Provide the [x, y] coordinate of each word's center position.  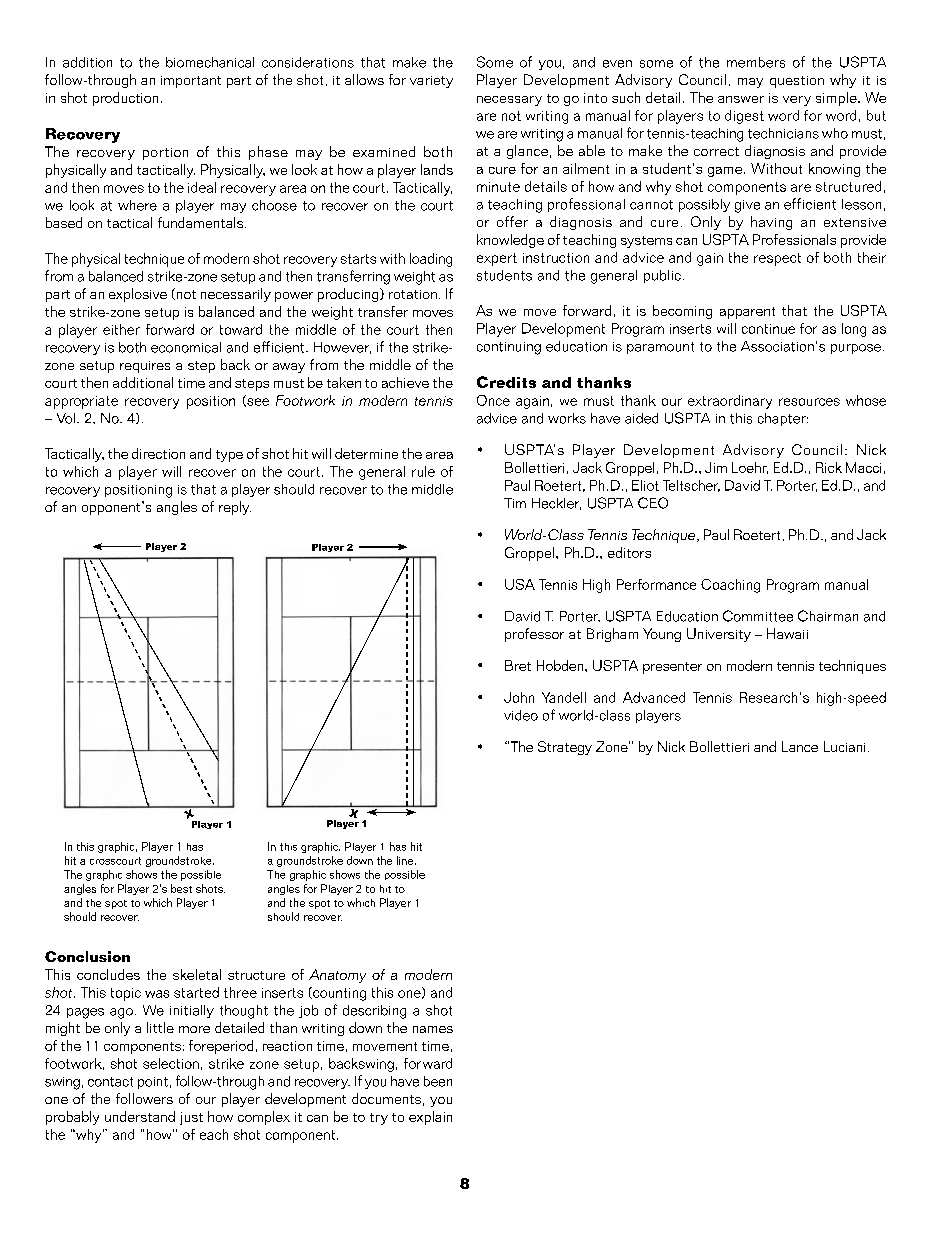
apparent [747, 313]
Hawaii [787, 633]
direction [158, 453]
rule [423, 471]
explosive [138, 295]
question [797, 82]
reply [235, 508]
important [191, 82]
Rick [829, 467]
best [181, 888]
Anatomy [337, 976]
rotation [413, 294]
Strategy [565, 748]
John [519, 697]
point [153, 1083]
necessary [509, 101]
